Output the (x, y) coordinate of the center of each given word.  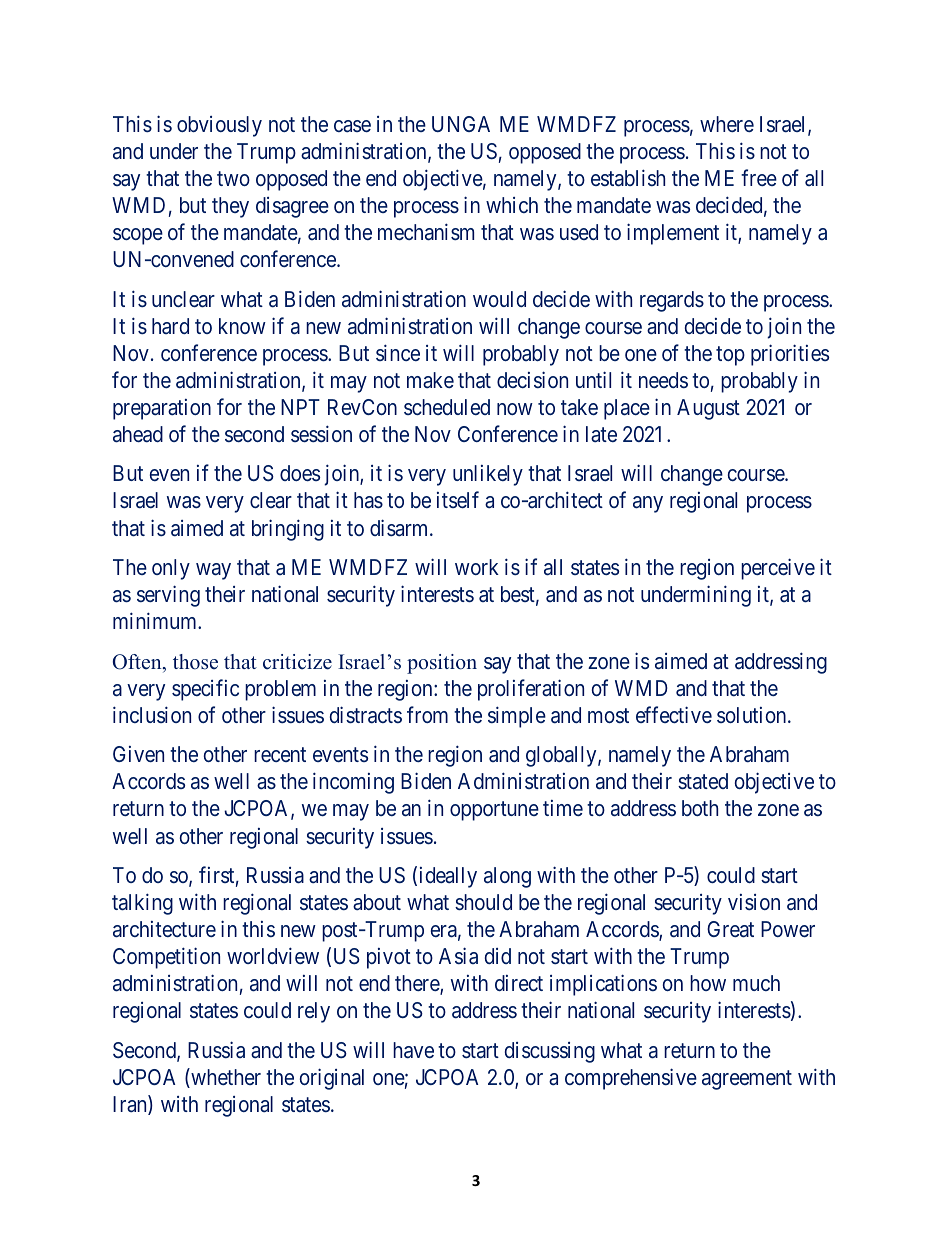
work (477, 567)
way (213, 571)
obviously (219, 126)
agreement (747, 1080)
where (727, 124)
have (413, 1050)
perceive (778, 569)
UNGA (461, 124)
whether (225, 1078)
